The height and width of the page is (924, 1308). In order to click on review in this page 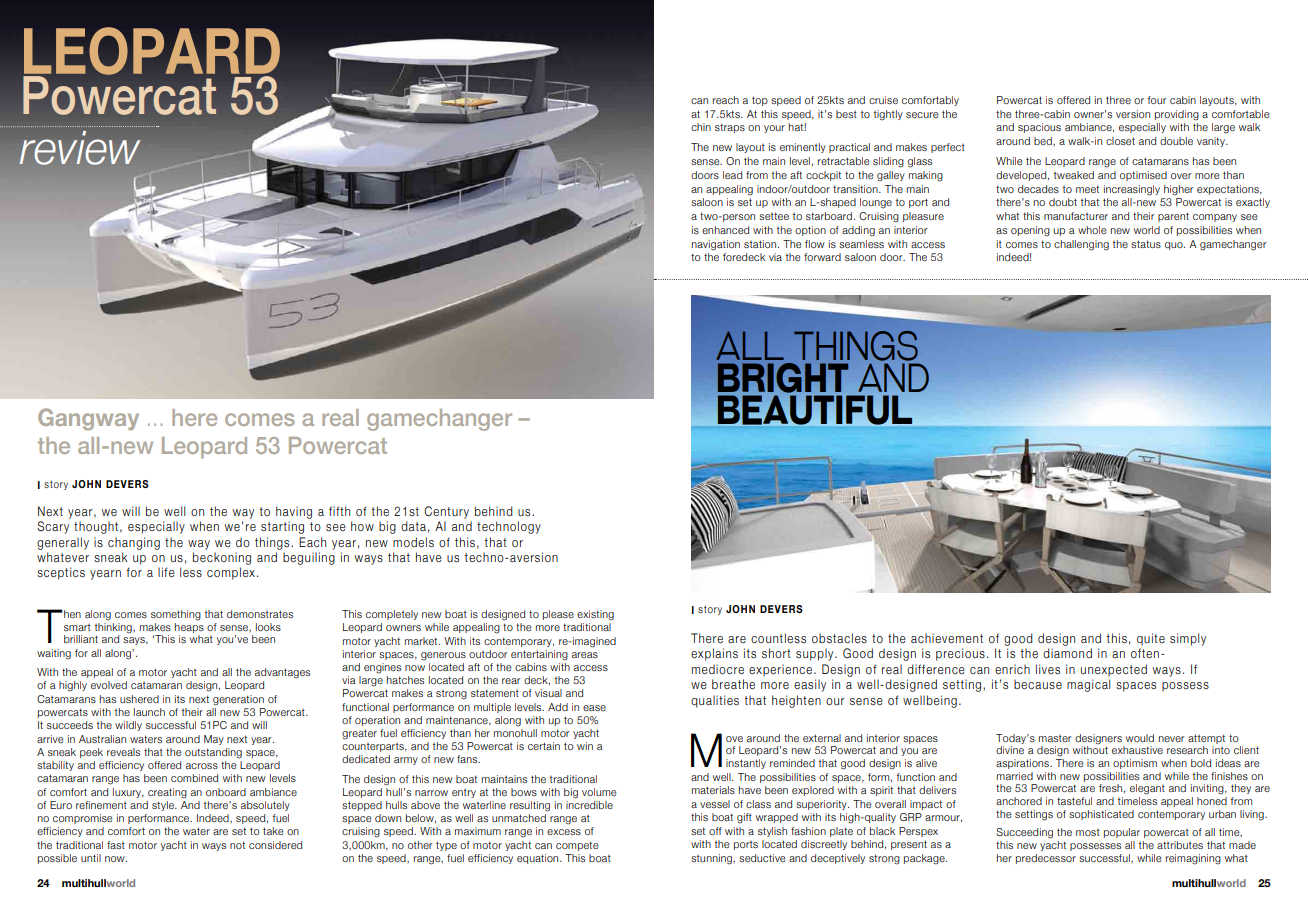, I will do `click(80, 148)`.
